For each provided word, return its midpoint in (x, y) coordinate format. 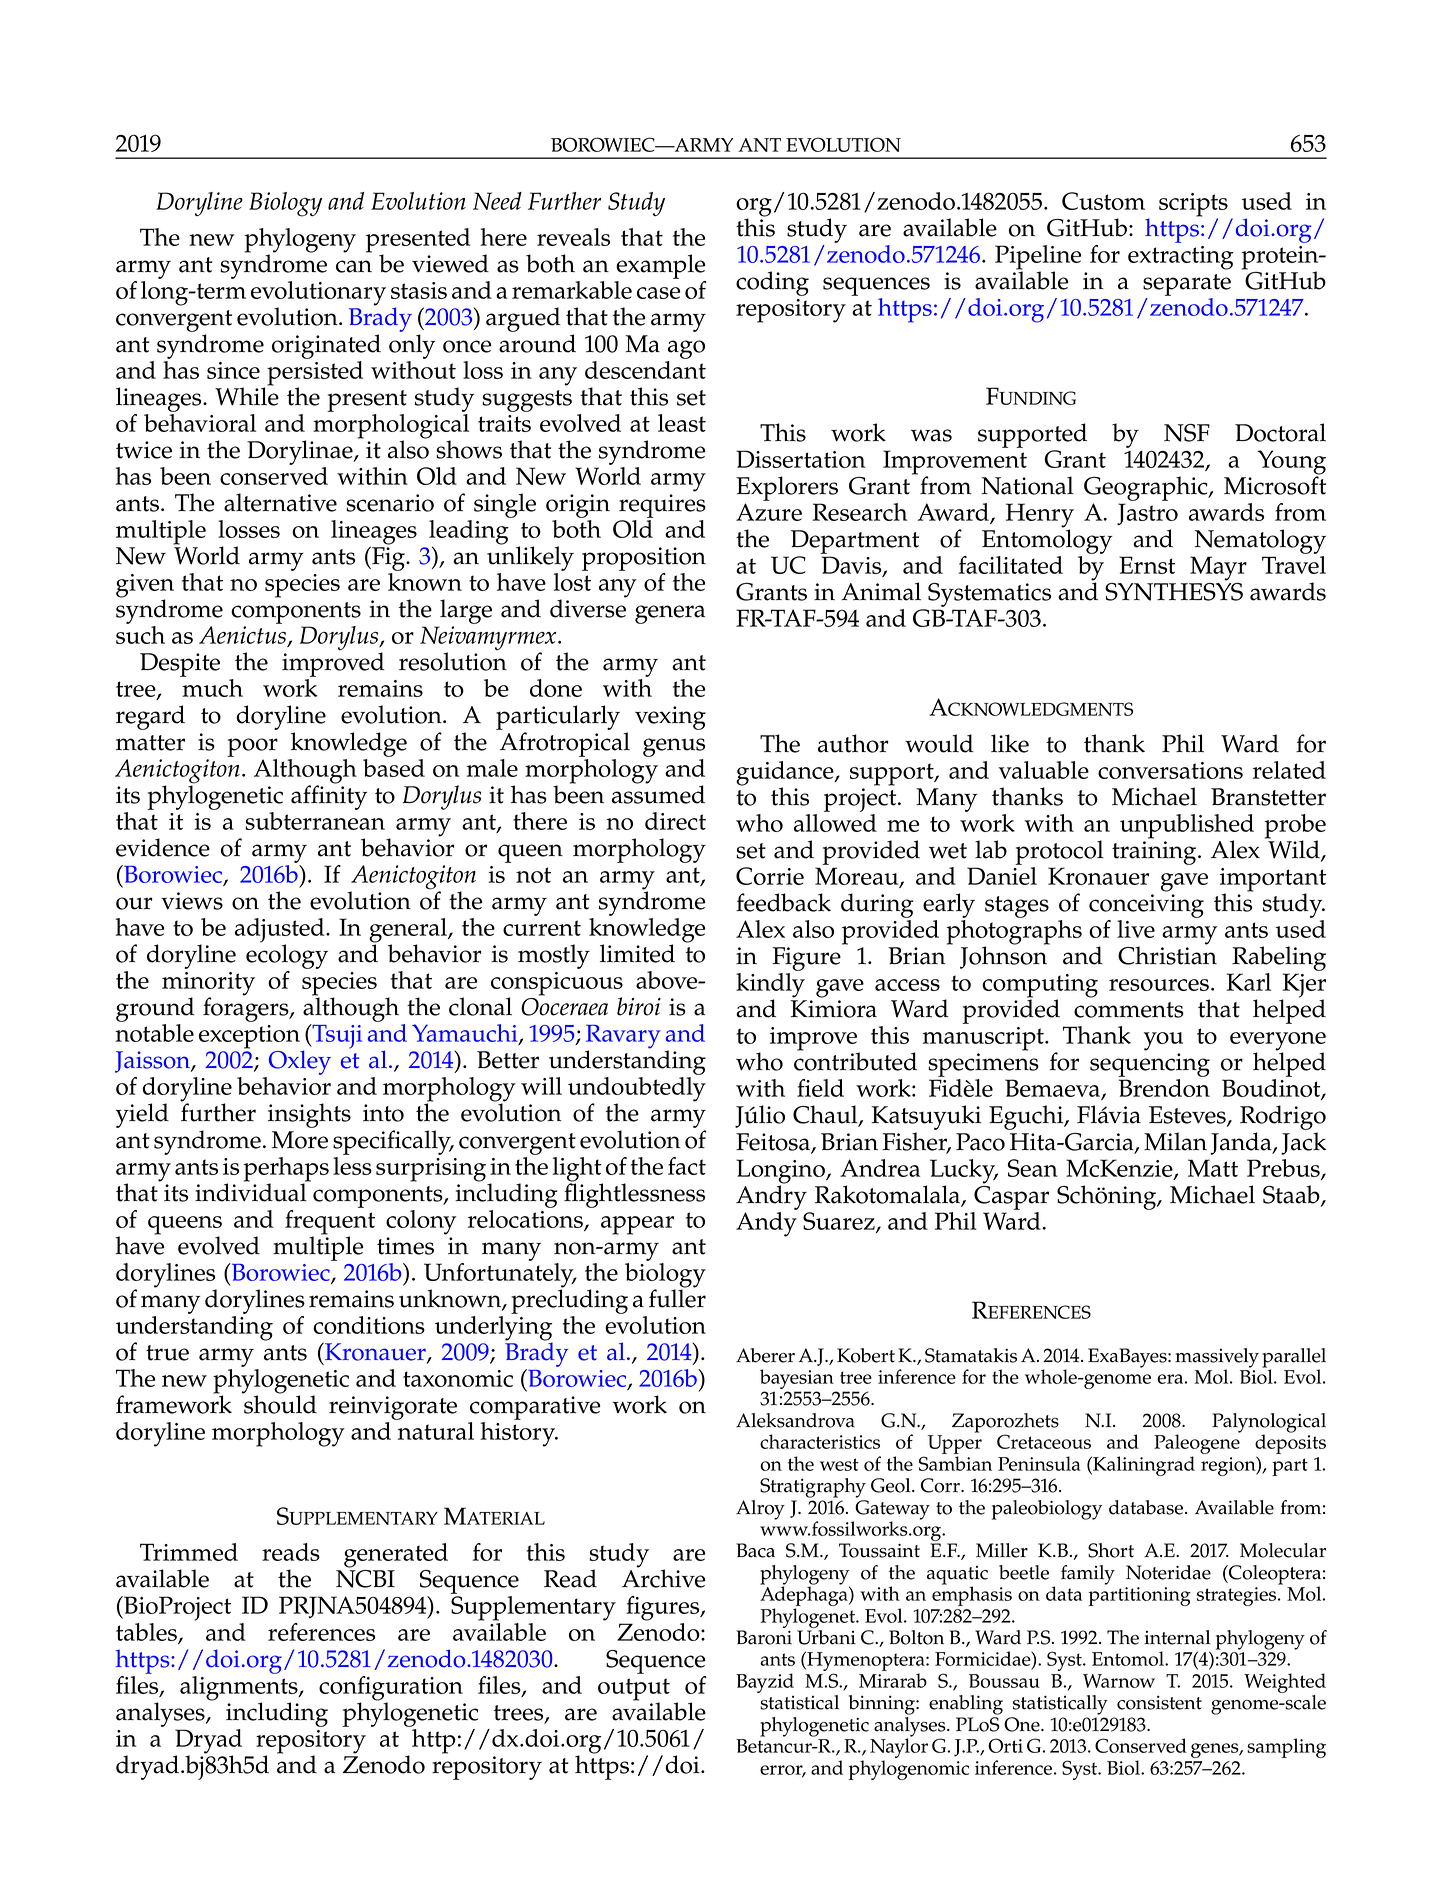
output (634, 1690)
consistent (1159, 1702)
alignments (240, 1688)
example (660, 266)
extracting (1181, 258)
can (354, 266)
